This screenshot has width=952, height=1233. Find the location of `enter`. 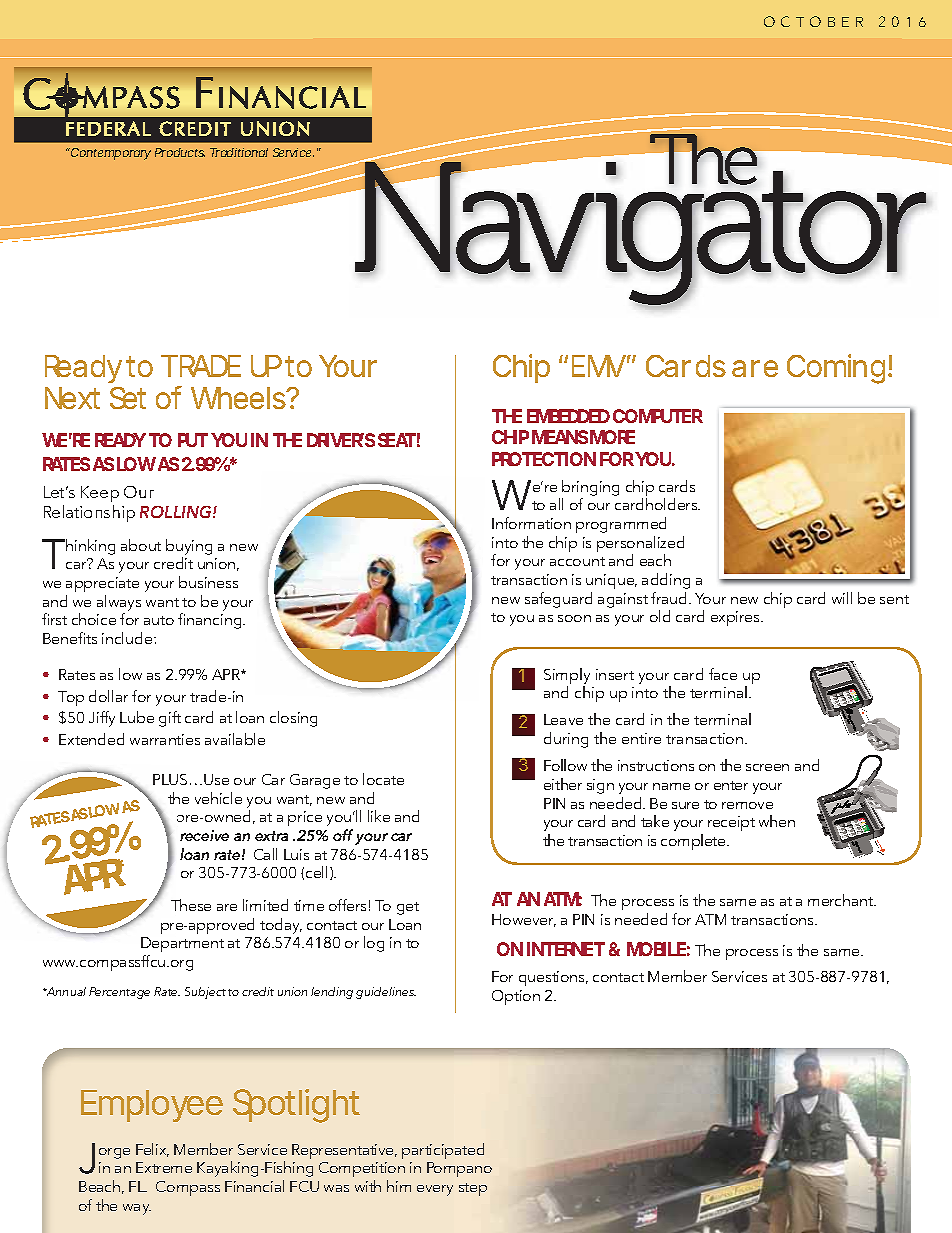

enter is located at coordinates (731, 785).
